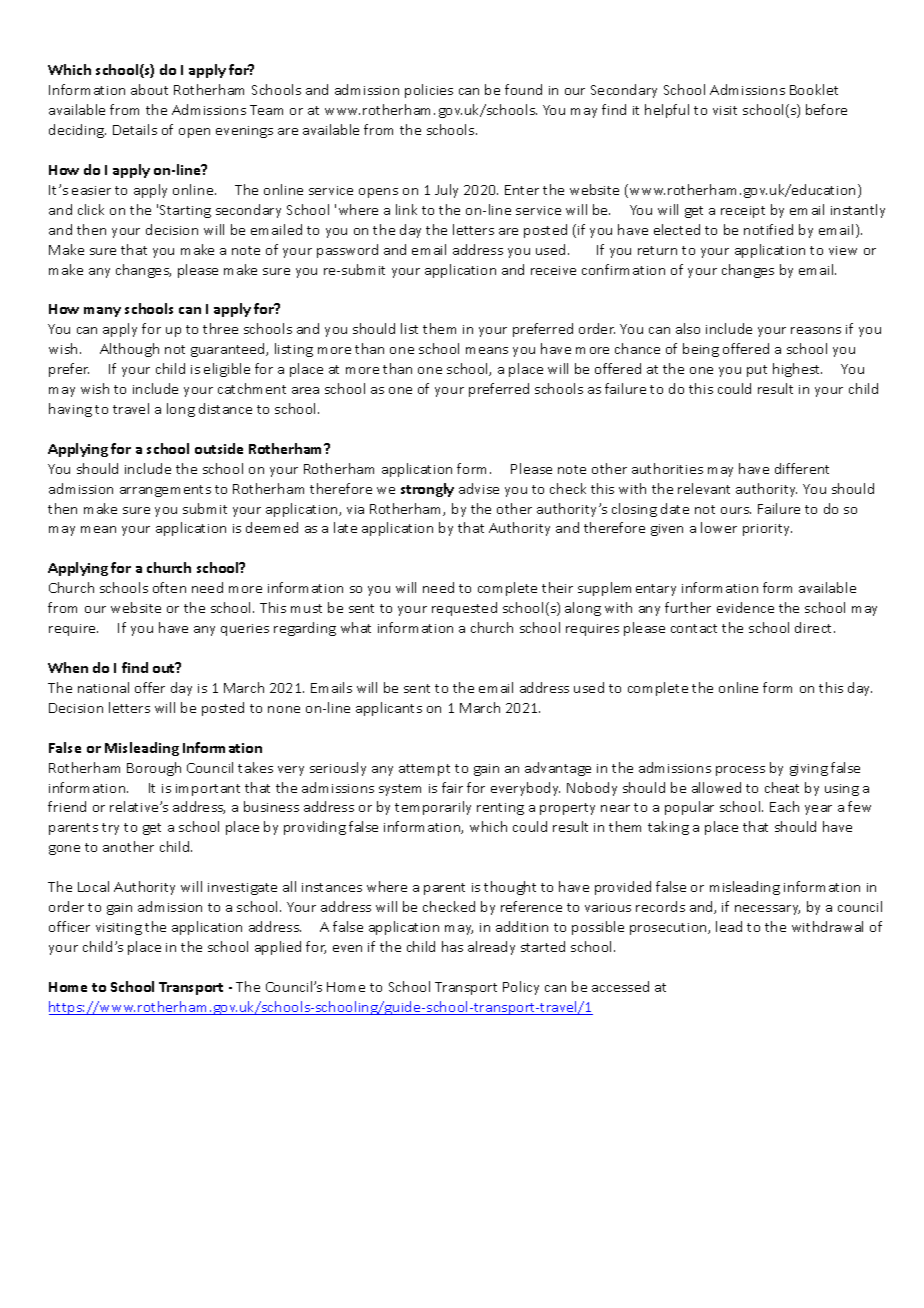 This screenshot has width=924, height=1308. What do you see at coordinates (305, 390) in the screenshot?
I see `area` at bounding box center [305, 390].
